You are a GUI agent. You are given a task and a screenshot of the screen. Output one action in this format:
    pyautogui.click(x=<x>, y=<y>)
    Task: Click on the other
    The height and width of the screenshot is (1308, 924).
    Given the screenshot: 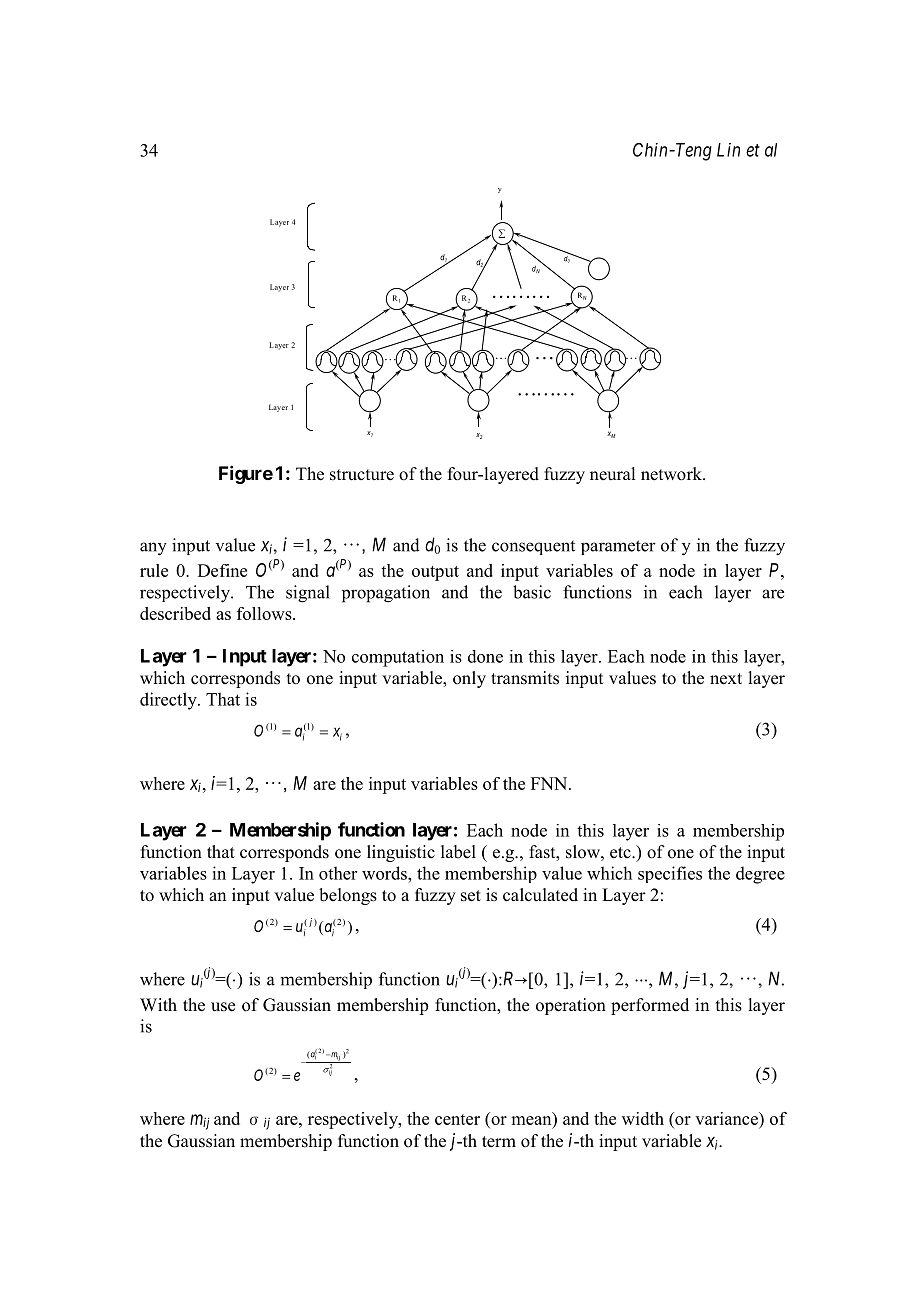 What is the action you would take?
    pyautogui.click(x=338, y=873)
